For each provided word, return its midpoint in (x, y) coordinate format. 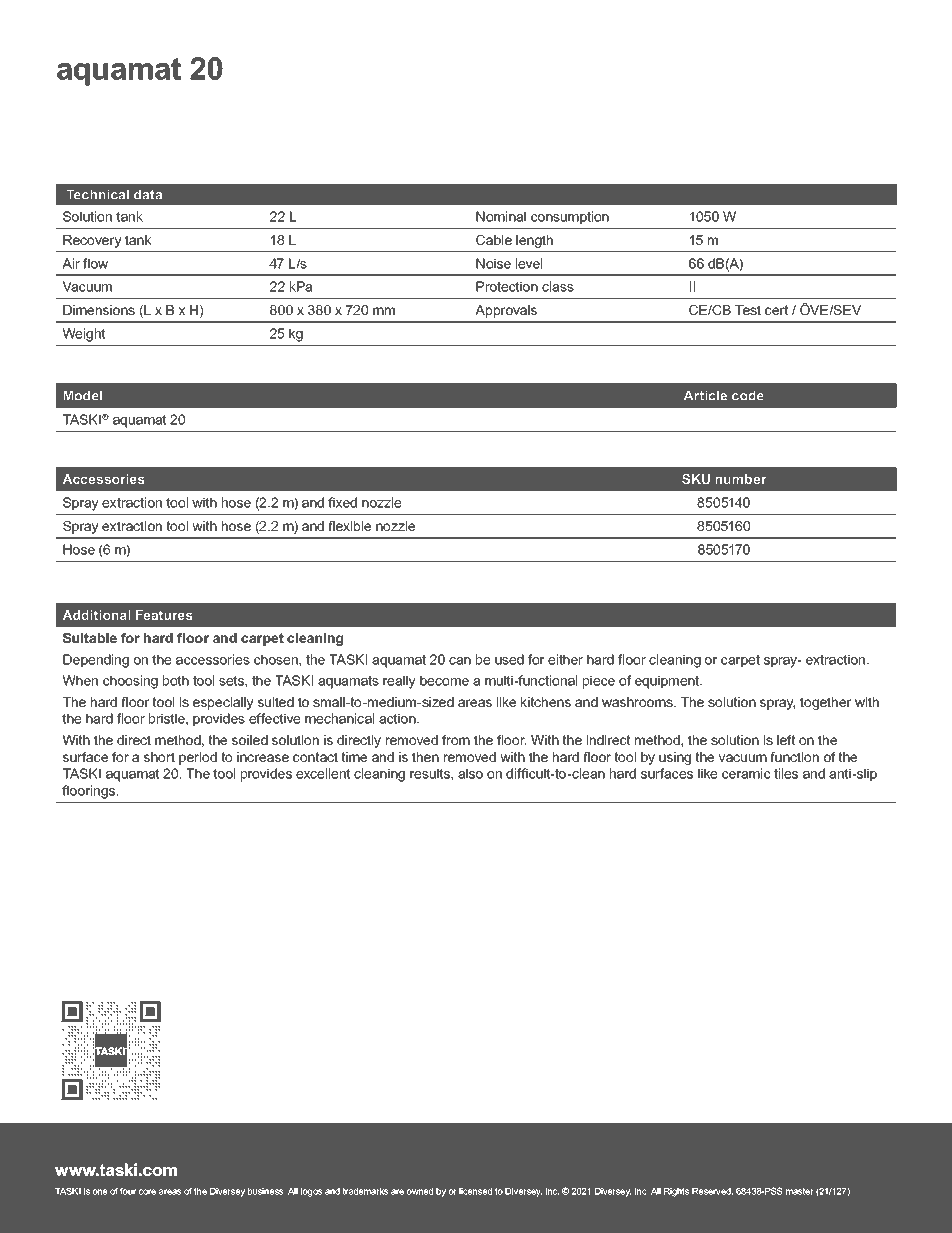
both (176, 680)
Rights (676, 1192)
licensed (475, 1191)
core (147, 1192)
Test (748, 310)
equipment (668, 682)
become (444, 681)
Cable (494, 240)
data (148, 194)
